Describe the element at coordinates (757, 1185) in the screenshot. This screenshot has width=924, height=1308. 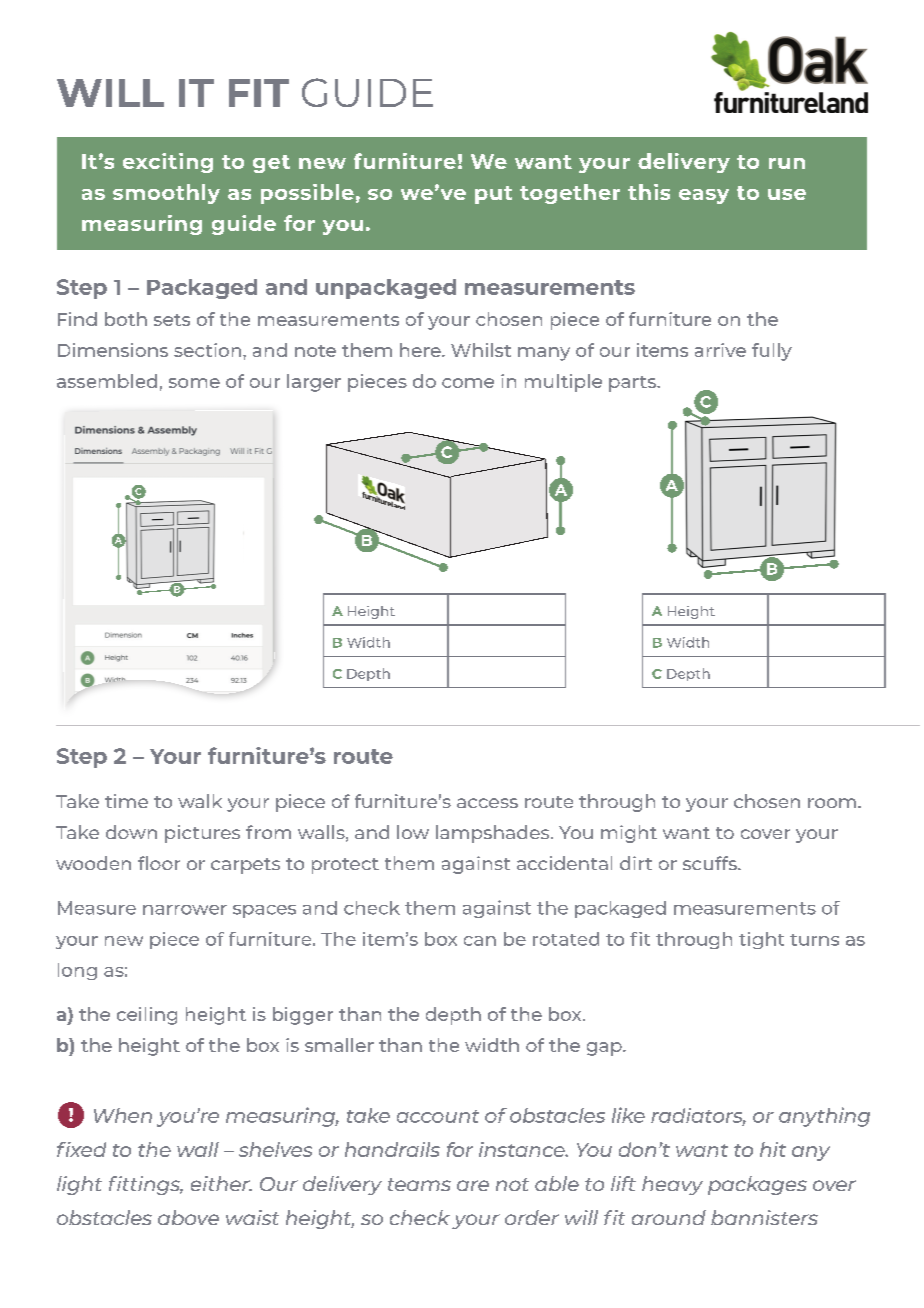
I see `packages` at that location.
